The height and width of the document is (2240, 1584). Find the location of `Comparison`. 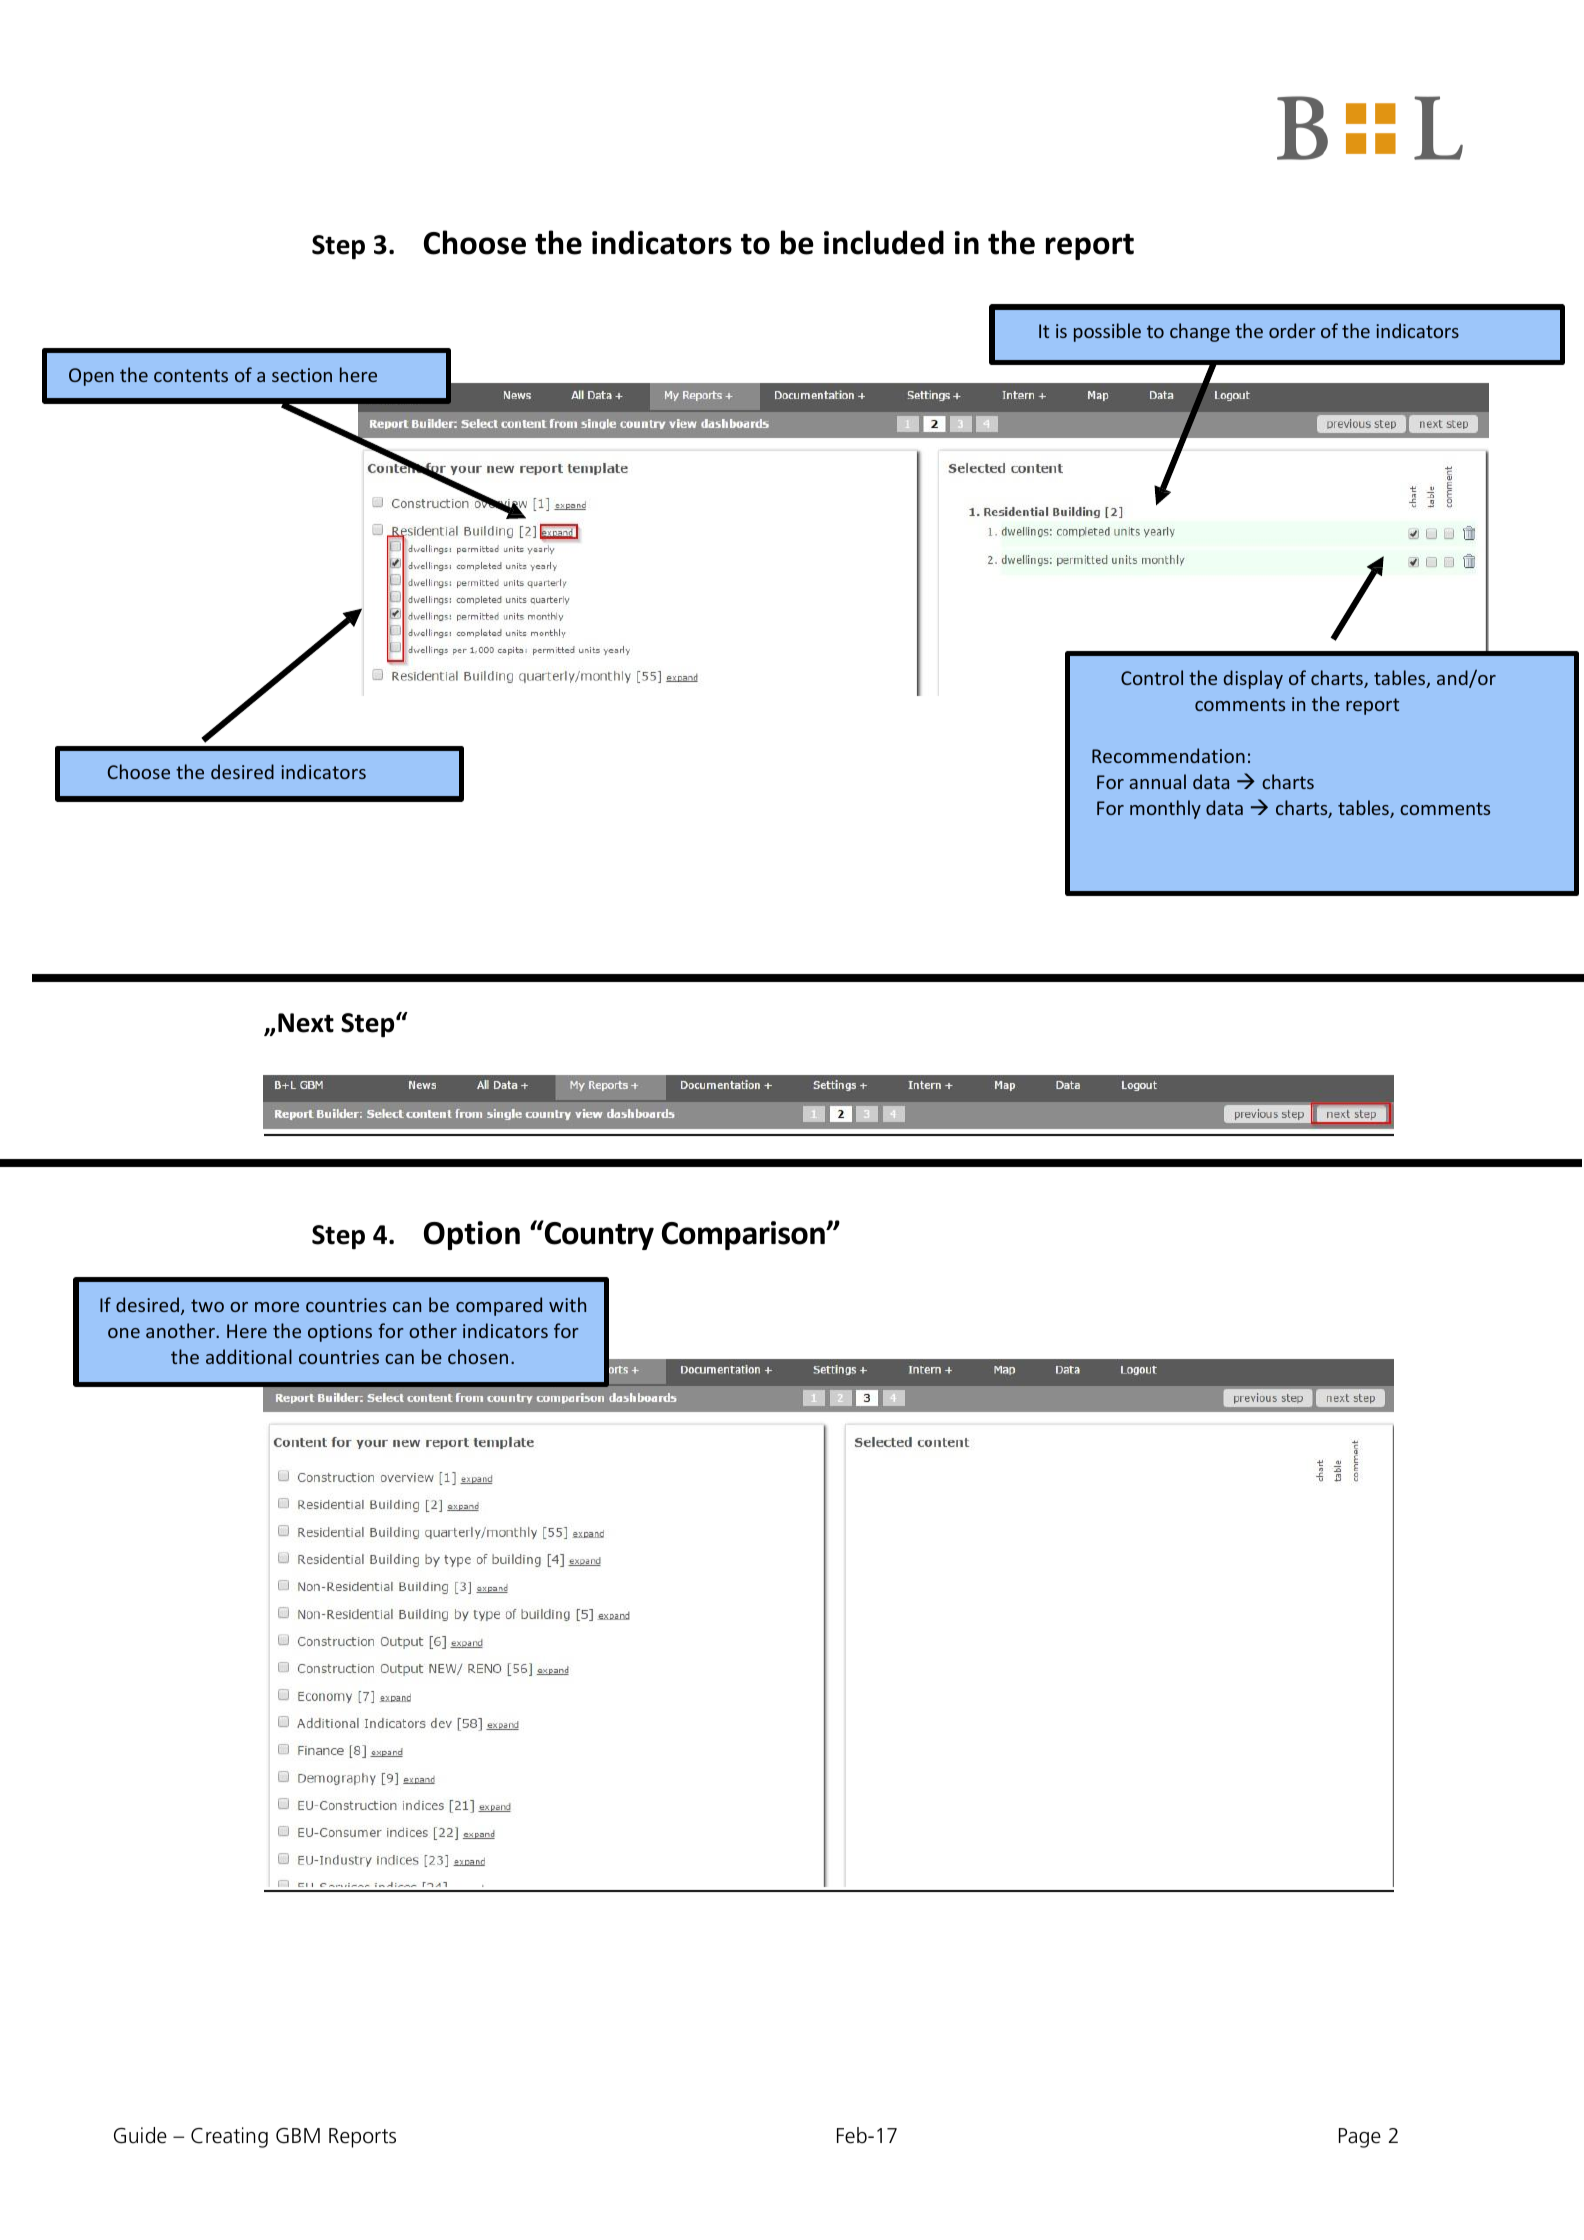

Comparison is located at coordinates (744, 1235).
